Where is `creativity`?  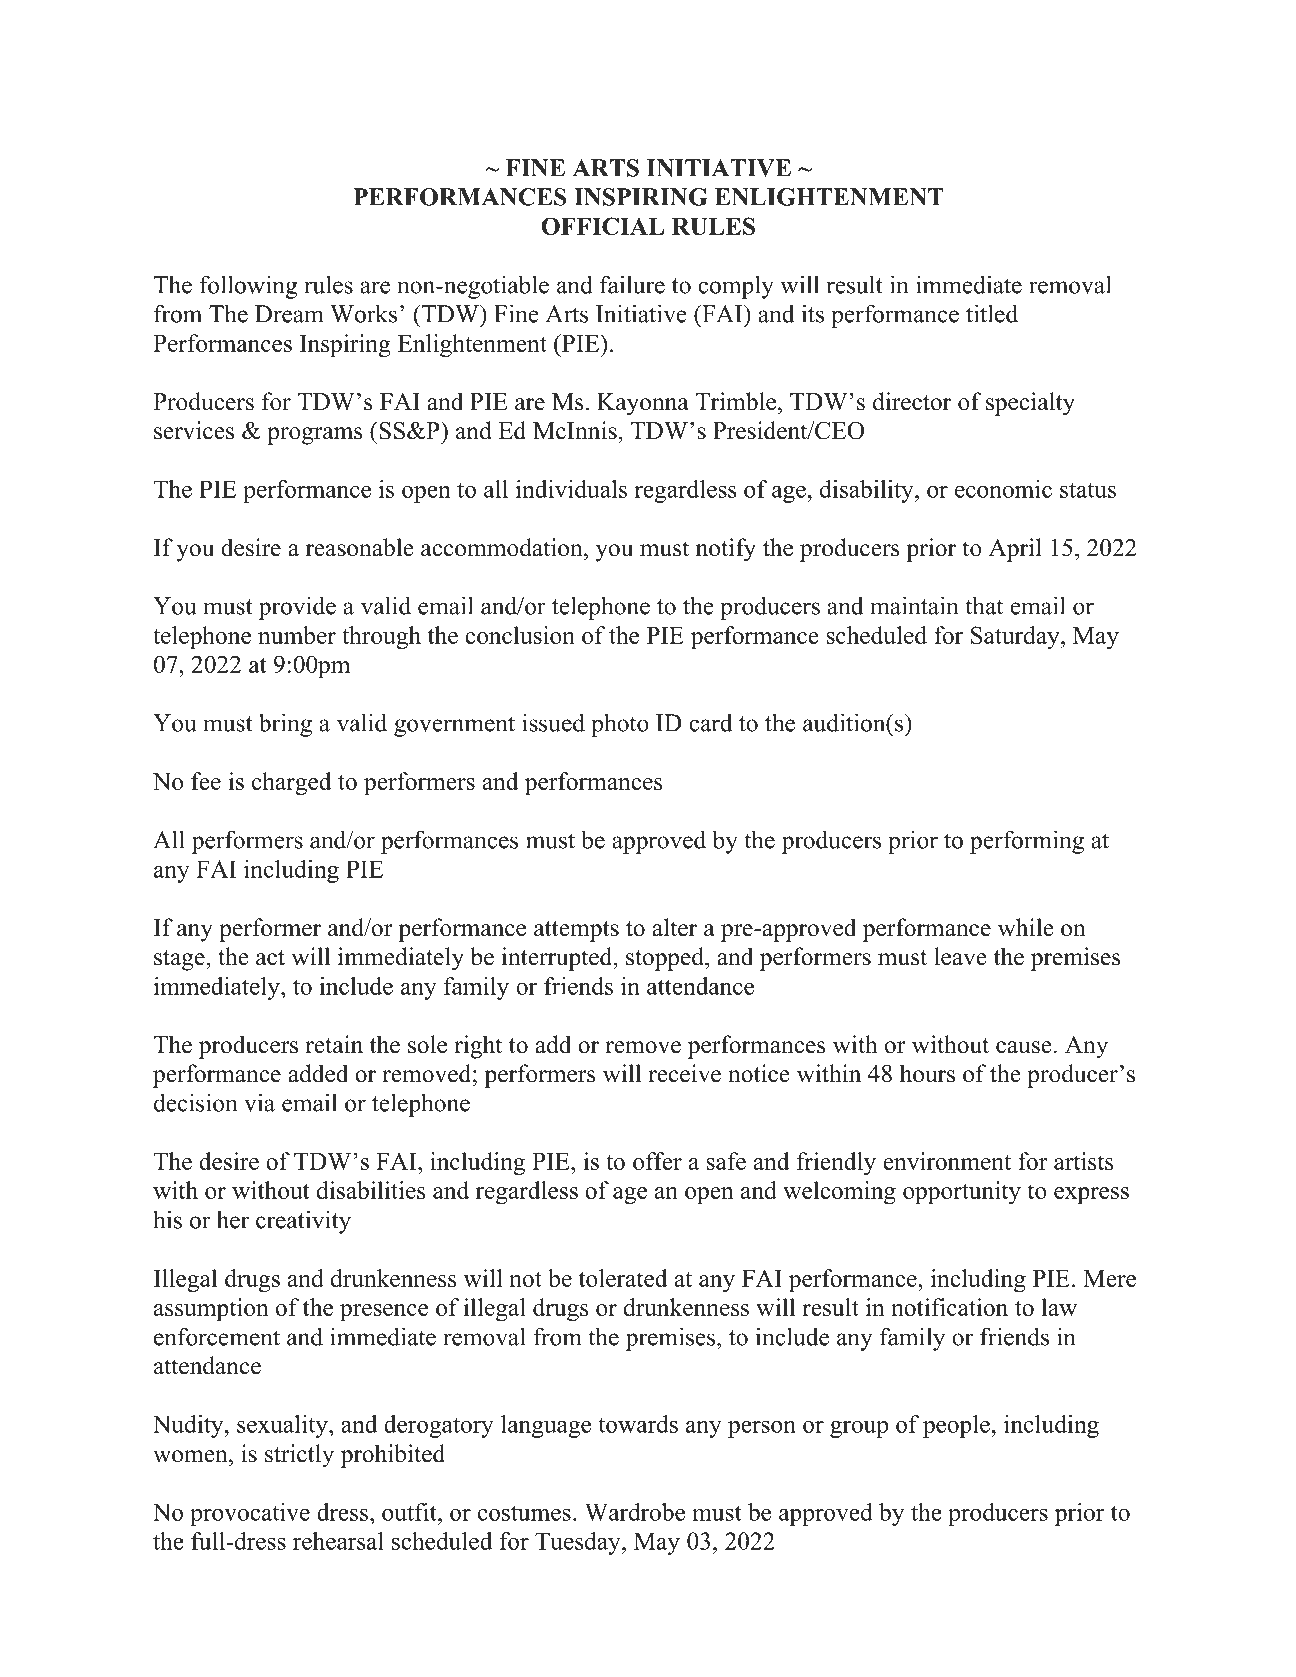
creativity is located at coordinates (303, 1222).
